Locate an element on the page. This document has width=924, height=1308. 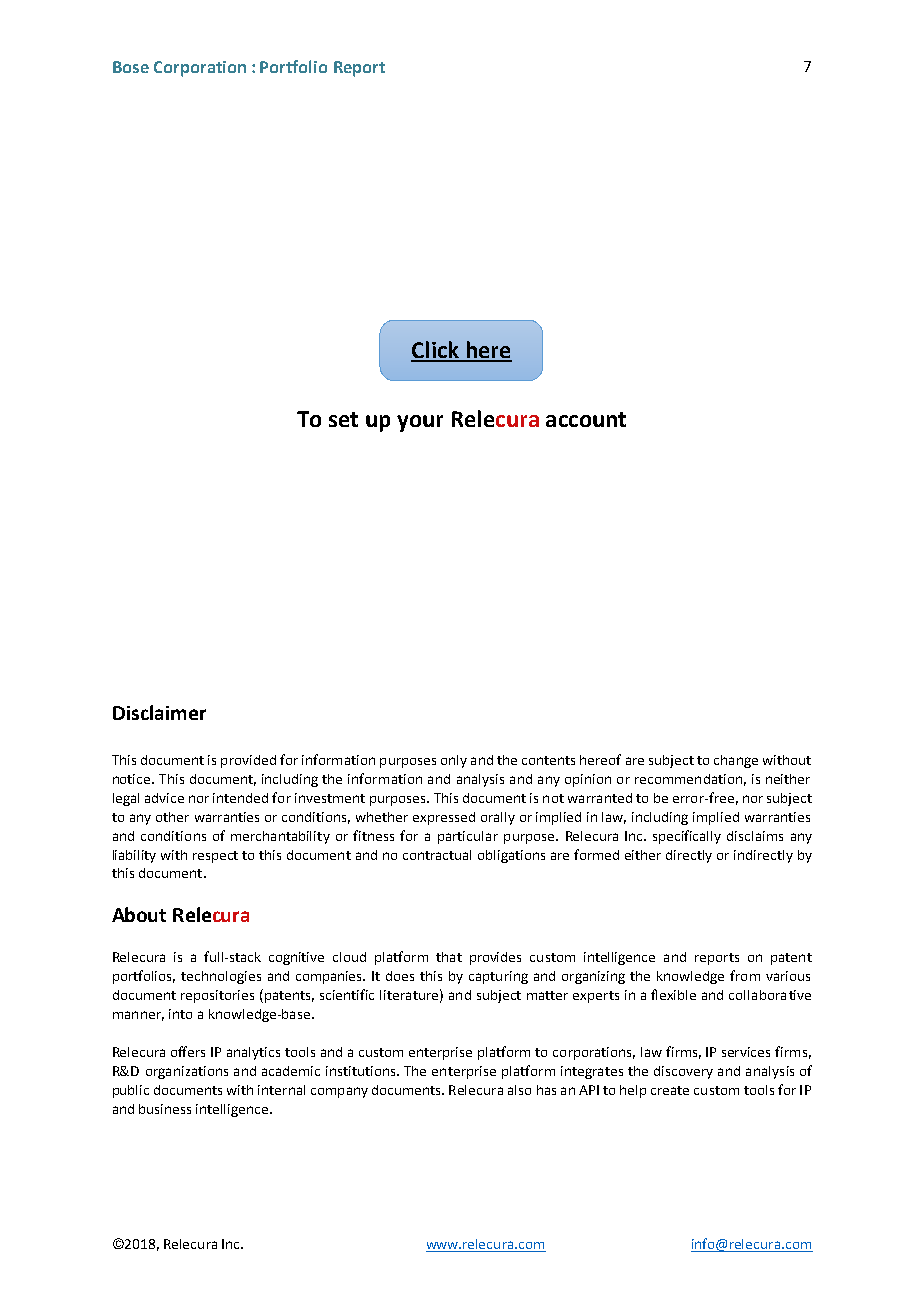
organizations is located at coordinates (187, 1072).
